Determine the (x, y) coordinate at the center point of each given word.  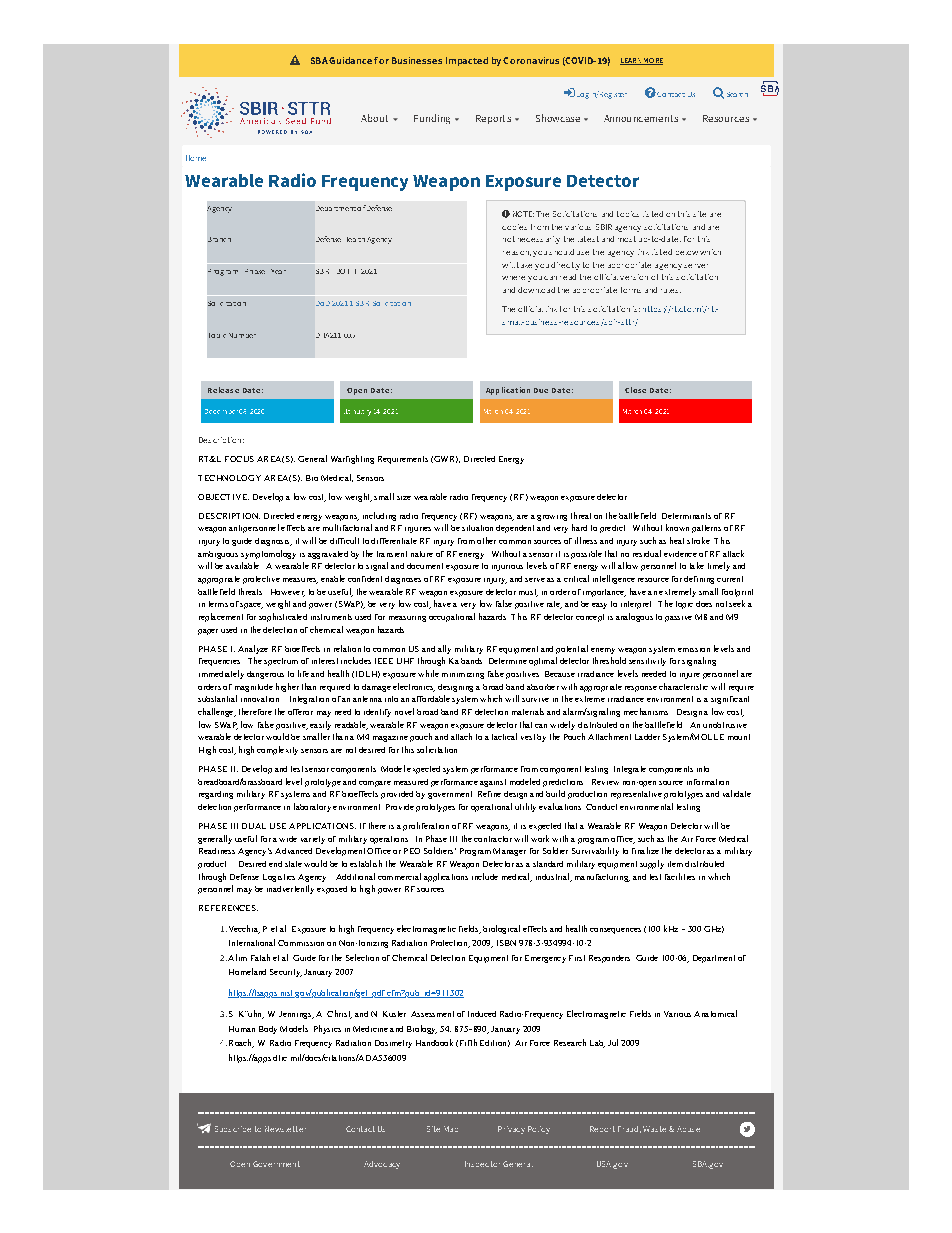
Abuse (688, 1129)
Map (451, 1129)
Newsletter (285, 1129)
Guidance (350, 60)
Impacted (467, 61)
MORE (652, 61)
